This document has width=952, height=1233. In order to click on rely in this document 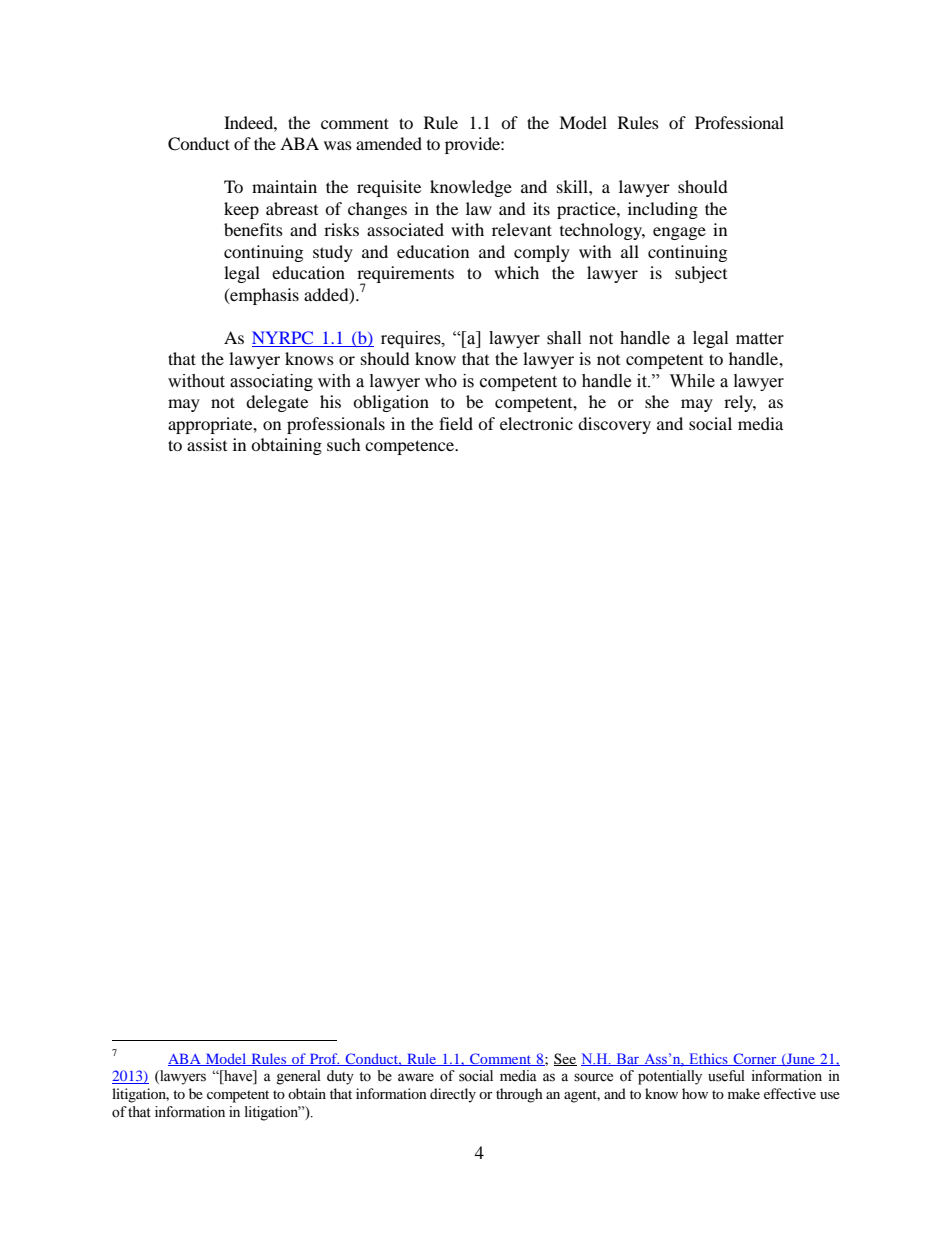, I will do `click(740, 403)`.
